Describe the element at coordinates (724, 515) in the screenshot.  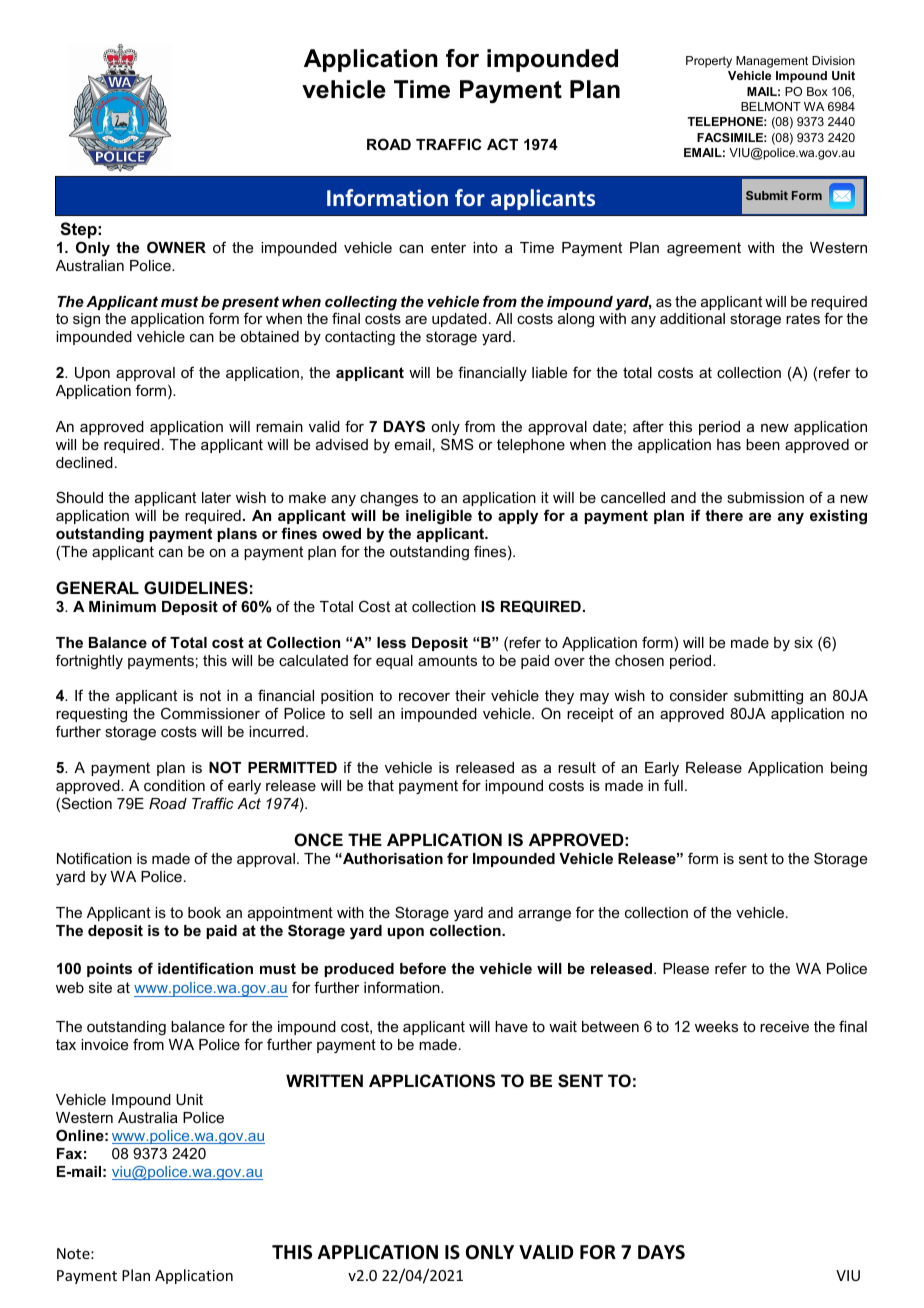
I see `there` at that location.
